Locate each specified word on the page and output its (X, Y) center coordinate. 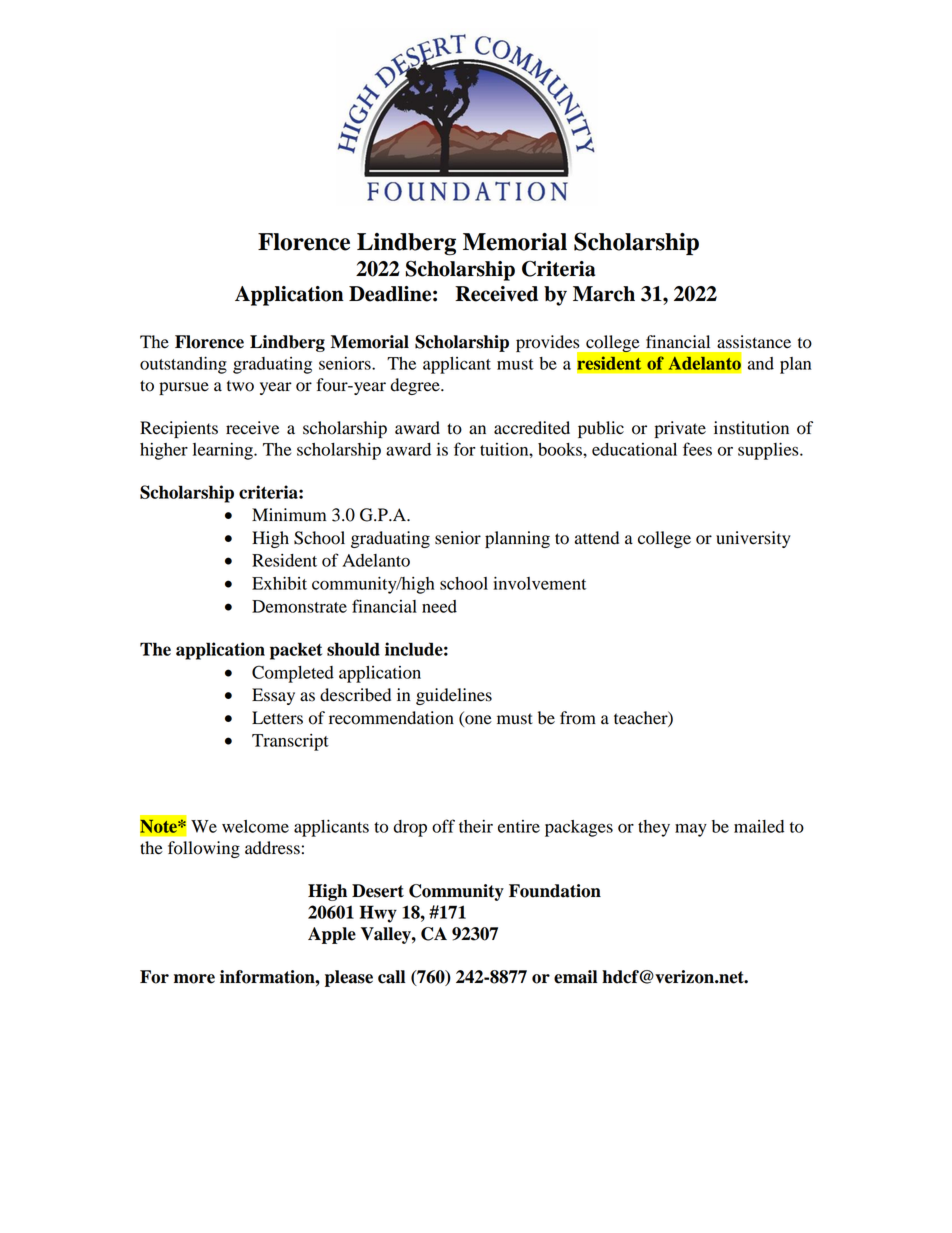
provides (549, 344)
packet (296, 651)
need (439, 606)
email (575, 977)
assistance (754, 342)
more (194, 979)
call (391, 977)
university (753, 539)
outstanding (183, 365)
